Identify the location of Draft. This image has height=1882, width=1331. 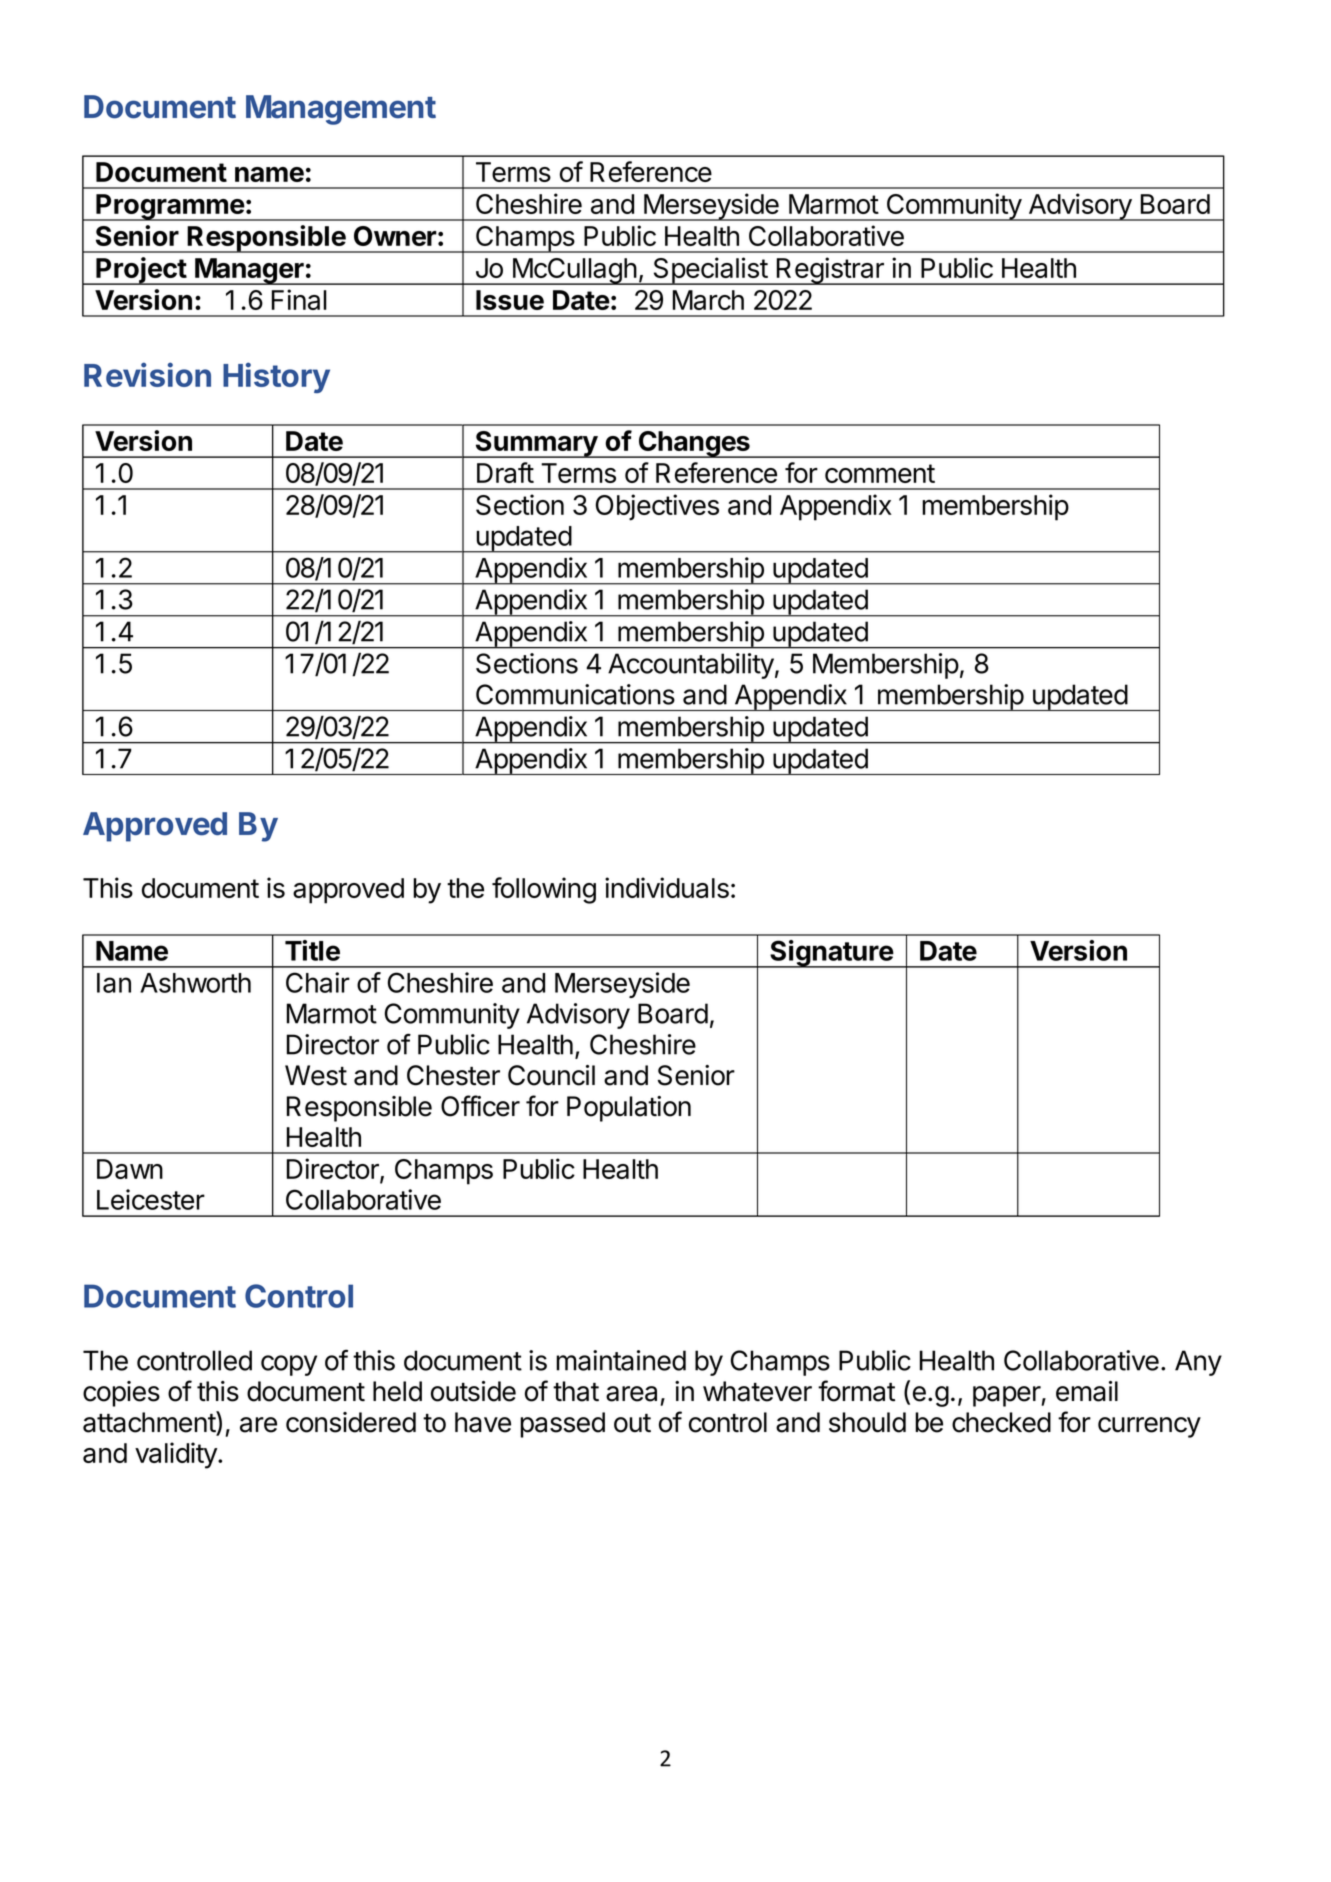
(505, 472).
